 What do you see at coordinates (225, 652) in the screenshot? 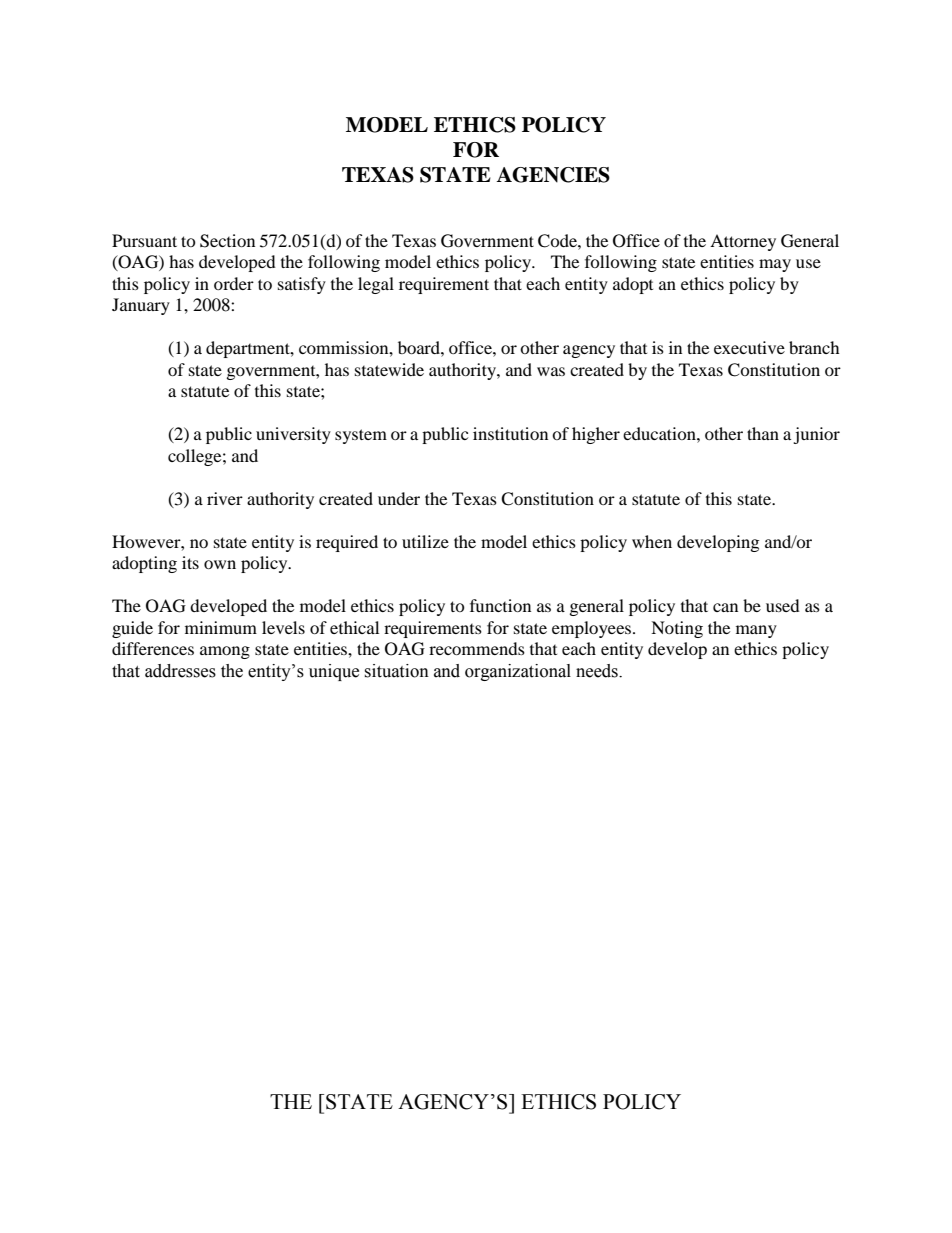
I see `among` at bounding box center [225, 652].
